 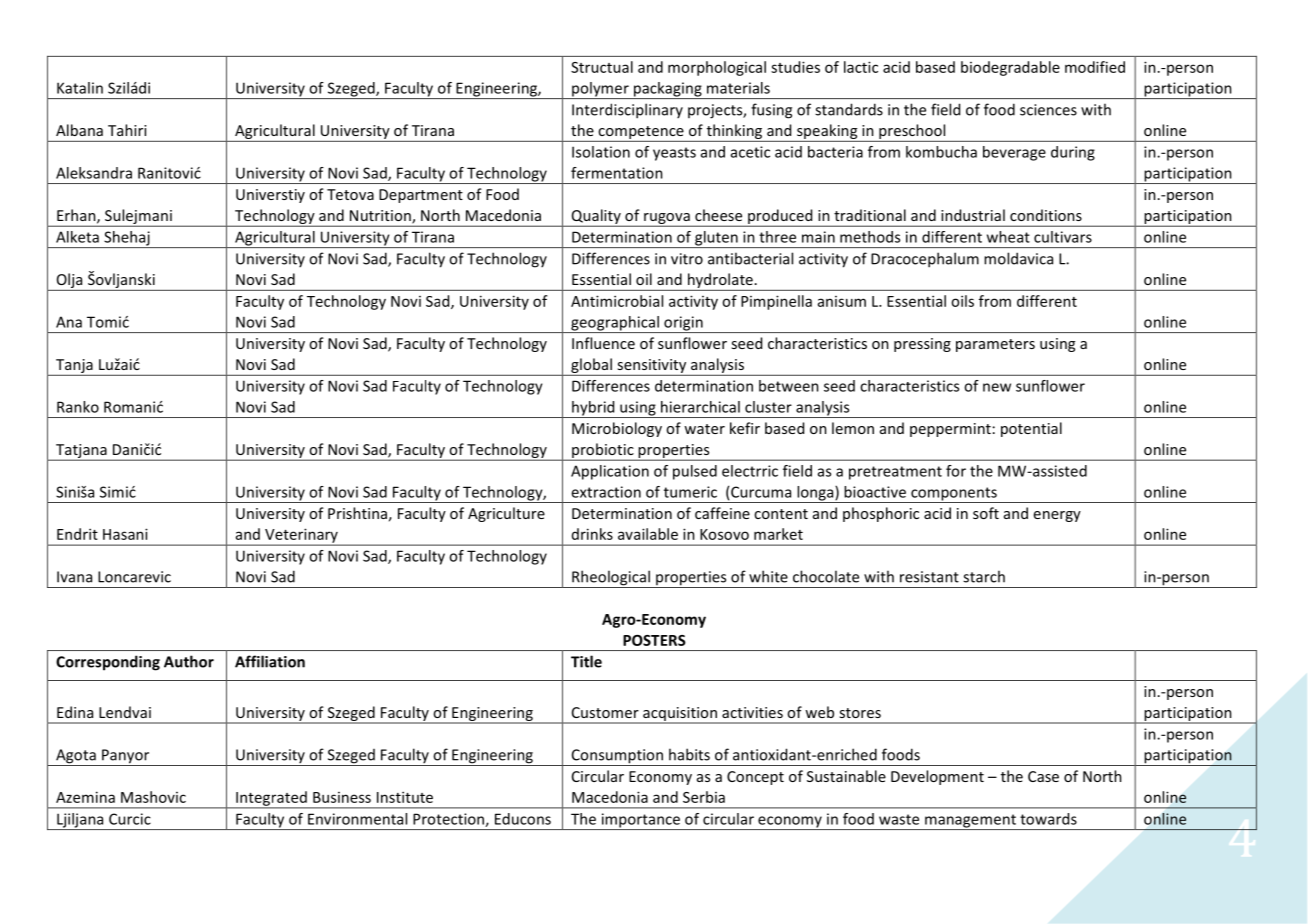 I want to click on Integrated, so click(x=271, y=799).
